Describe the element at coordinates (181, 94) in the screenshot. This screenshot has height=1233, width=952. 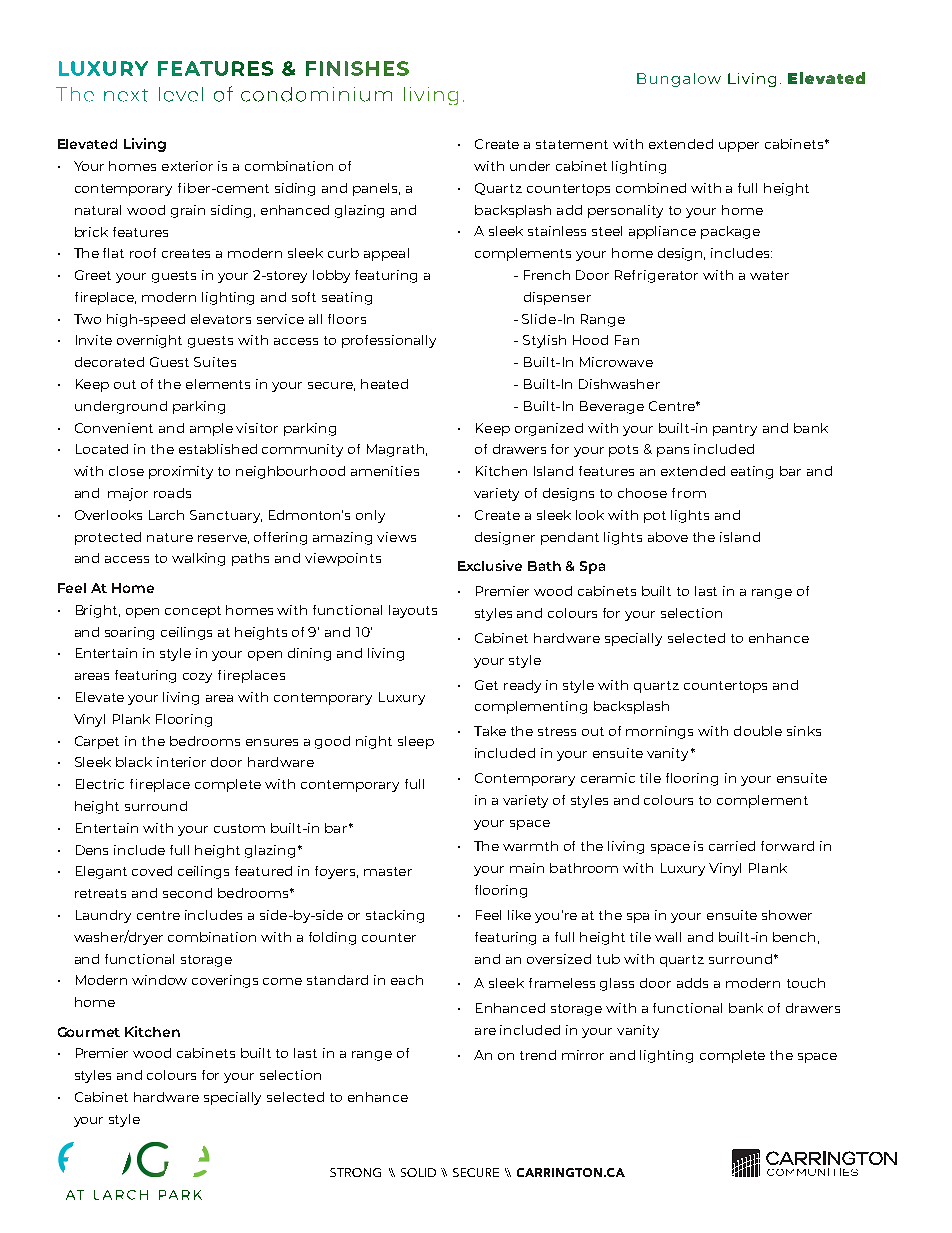
I see `level` at that location.
